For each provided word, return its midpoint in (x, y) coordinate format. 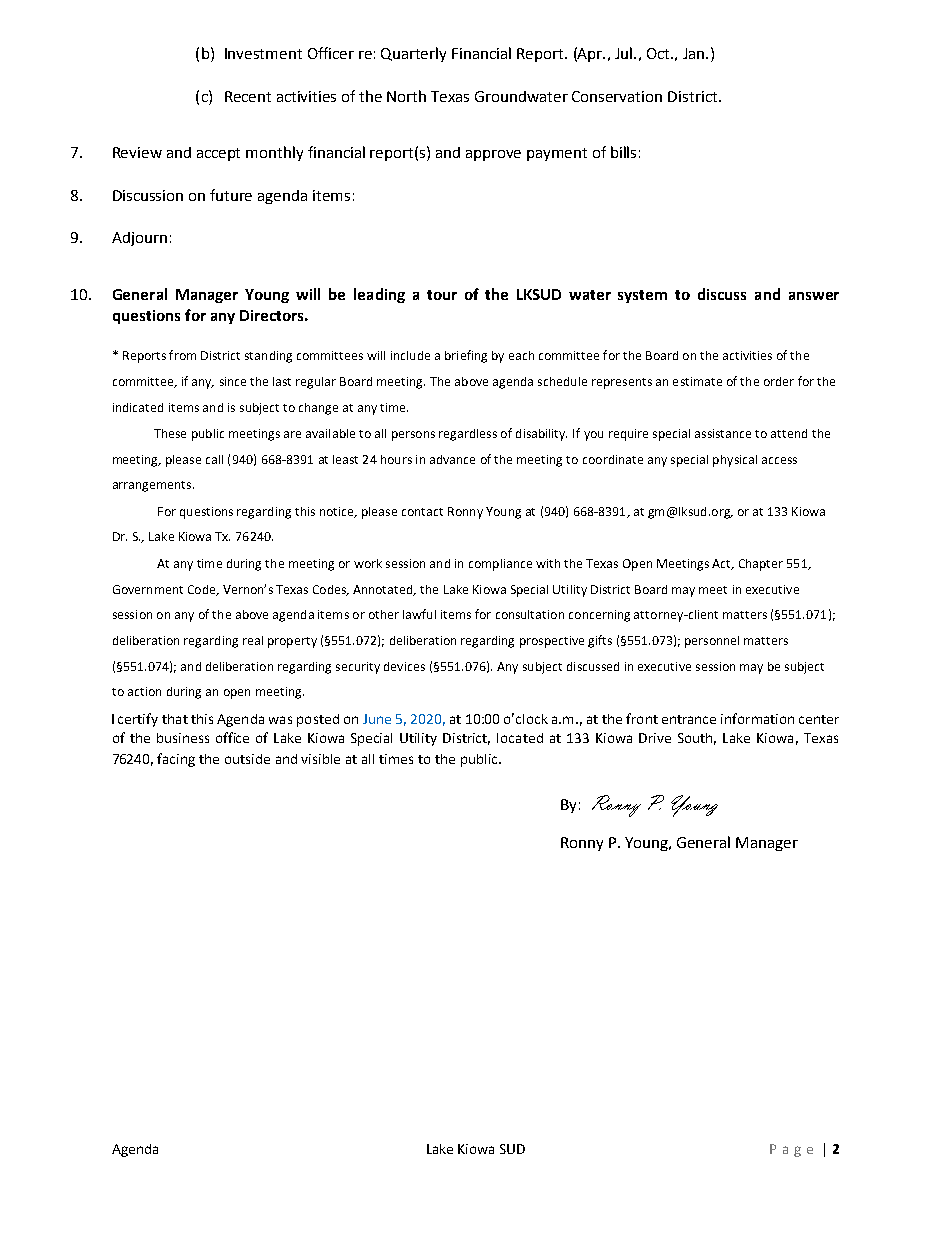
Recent (248, 96)
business (183, 738)
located (520, 738)
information (757, 718)
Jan (695, 53)
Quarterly (413, 54)
